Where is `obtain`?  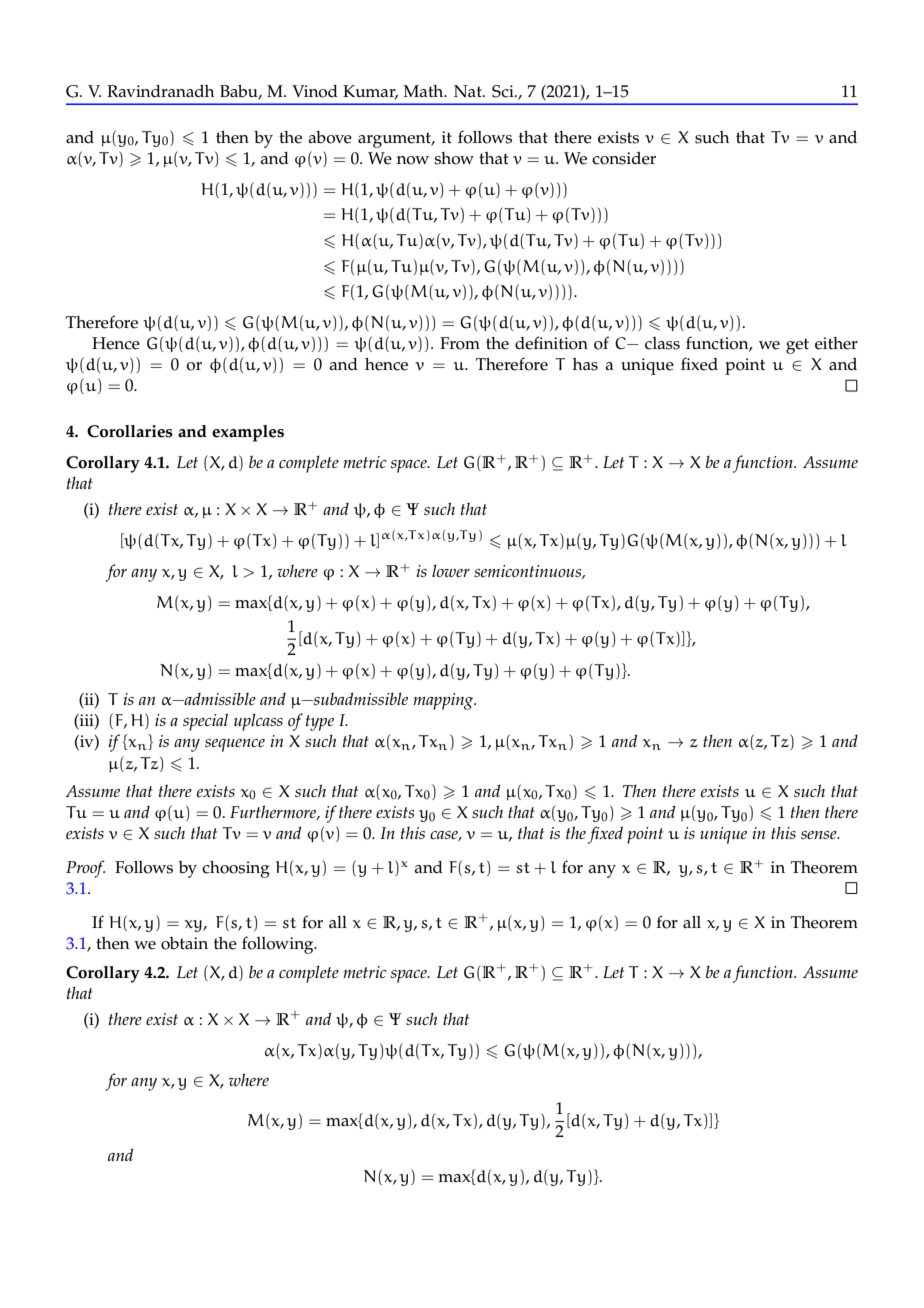 obtain is located at coordinates (184, 943).
